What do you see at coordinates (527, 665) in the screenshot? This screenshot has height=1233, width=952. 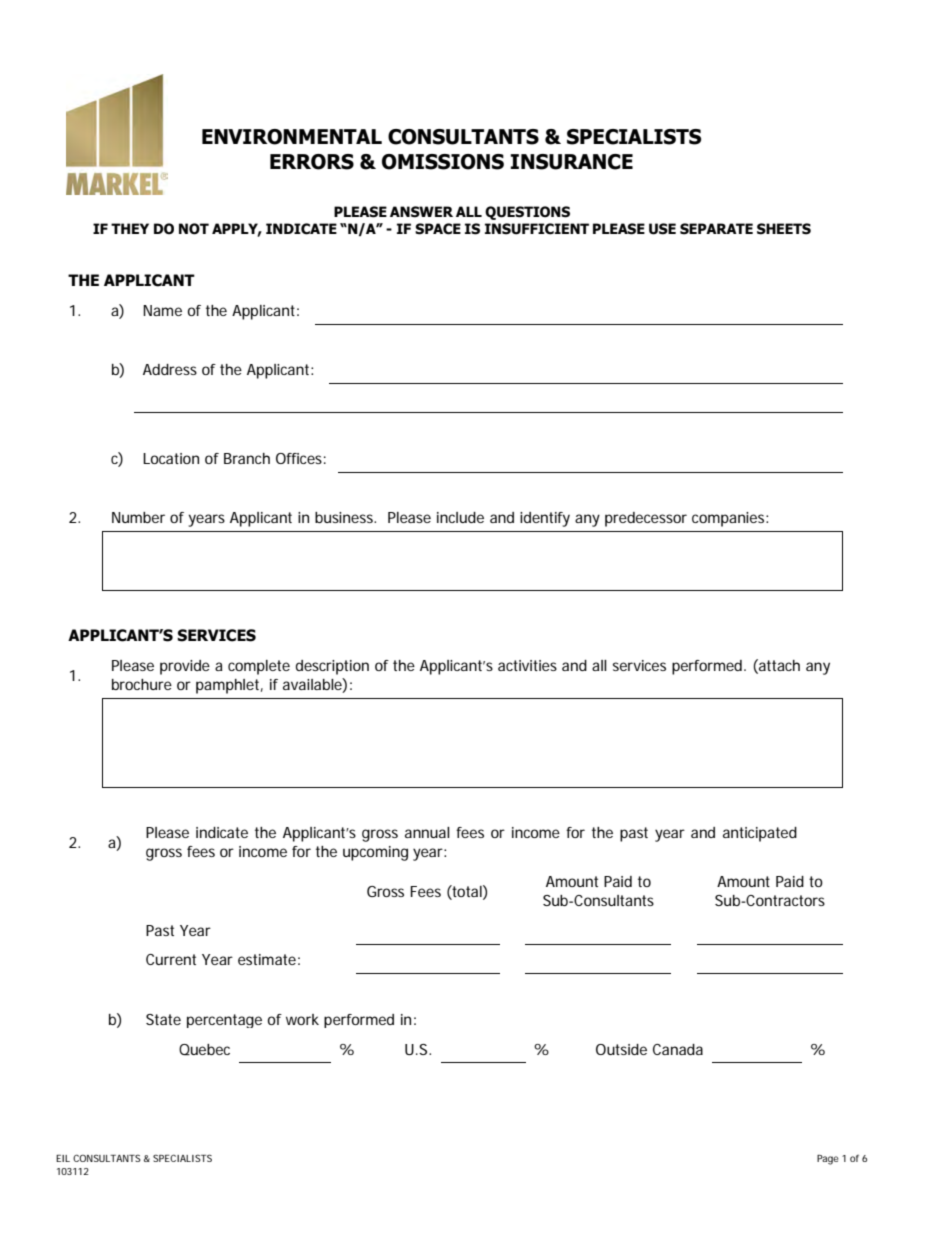 I see `activities` at bounding box center [527, 665].
